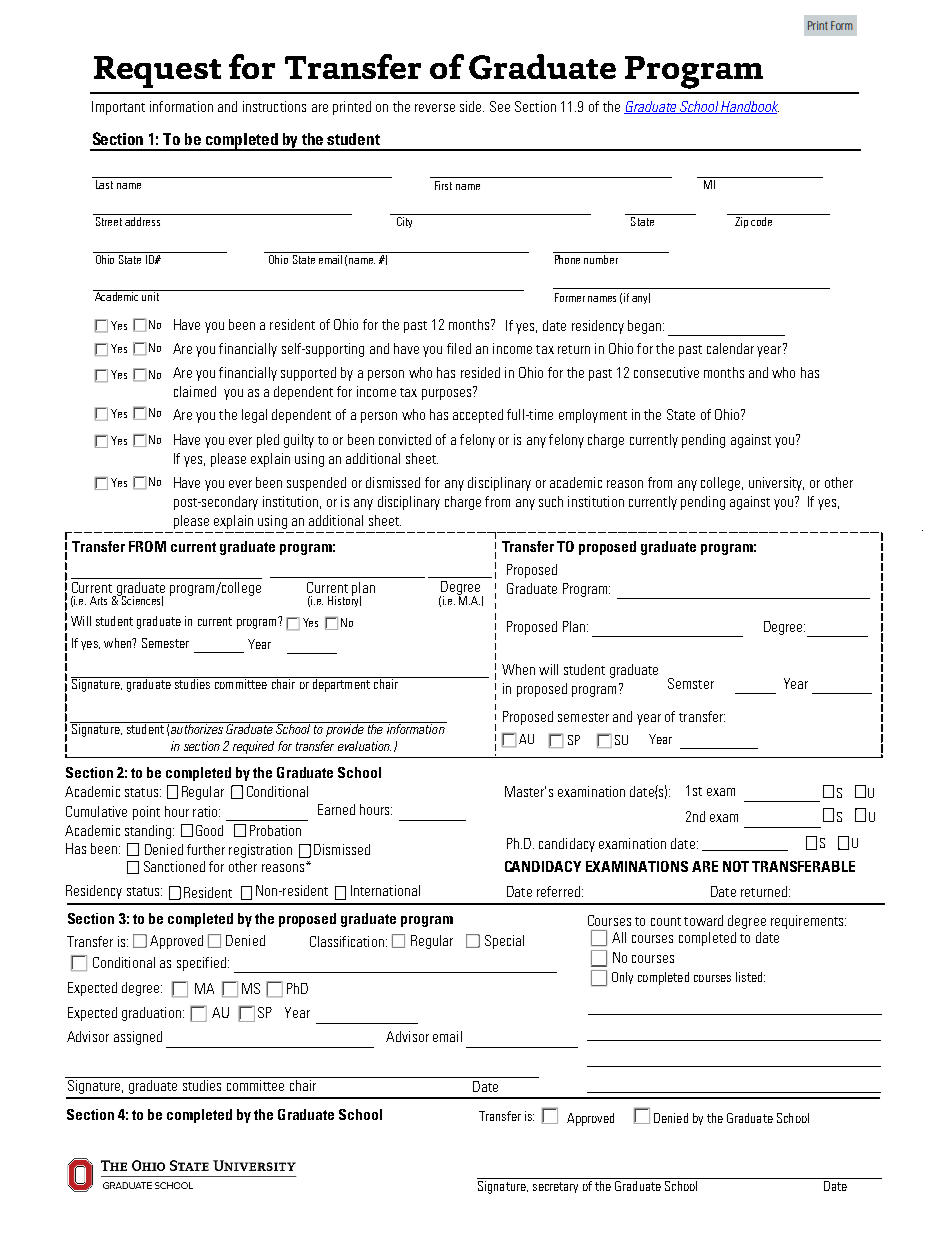 Image resolution: width=952 pixels, height=1233 pixels. What do you see at coordinates (141, 600) in the document?
I see `Sciences` at bounding box center [141, 600].
